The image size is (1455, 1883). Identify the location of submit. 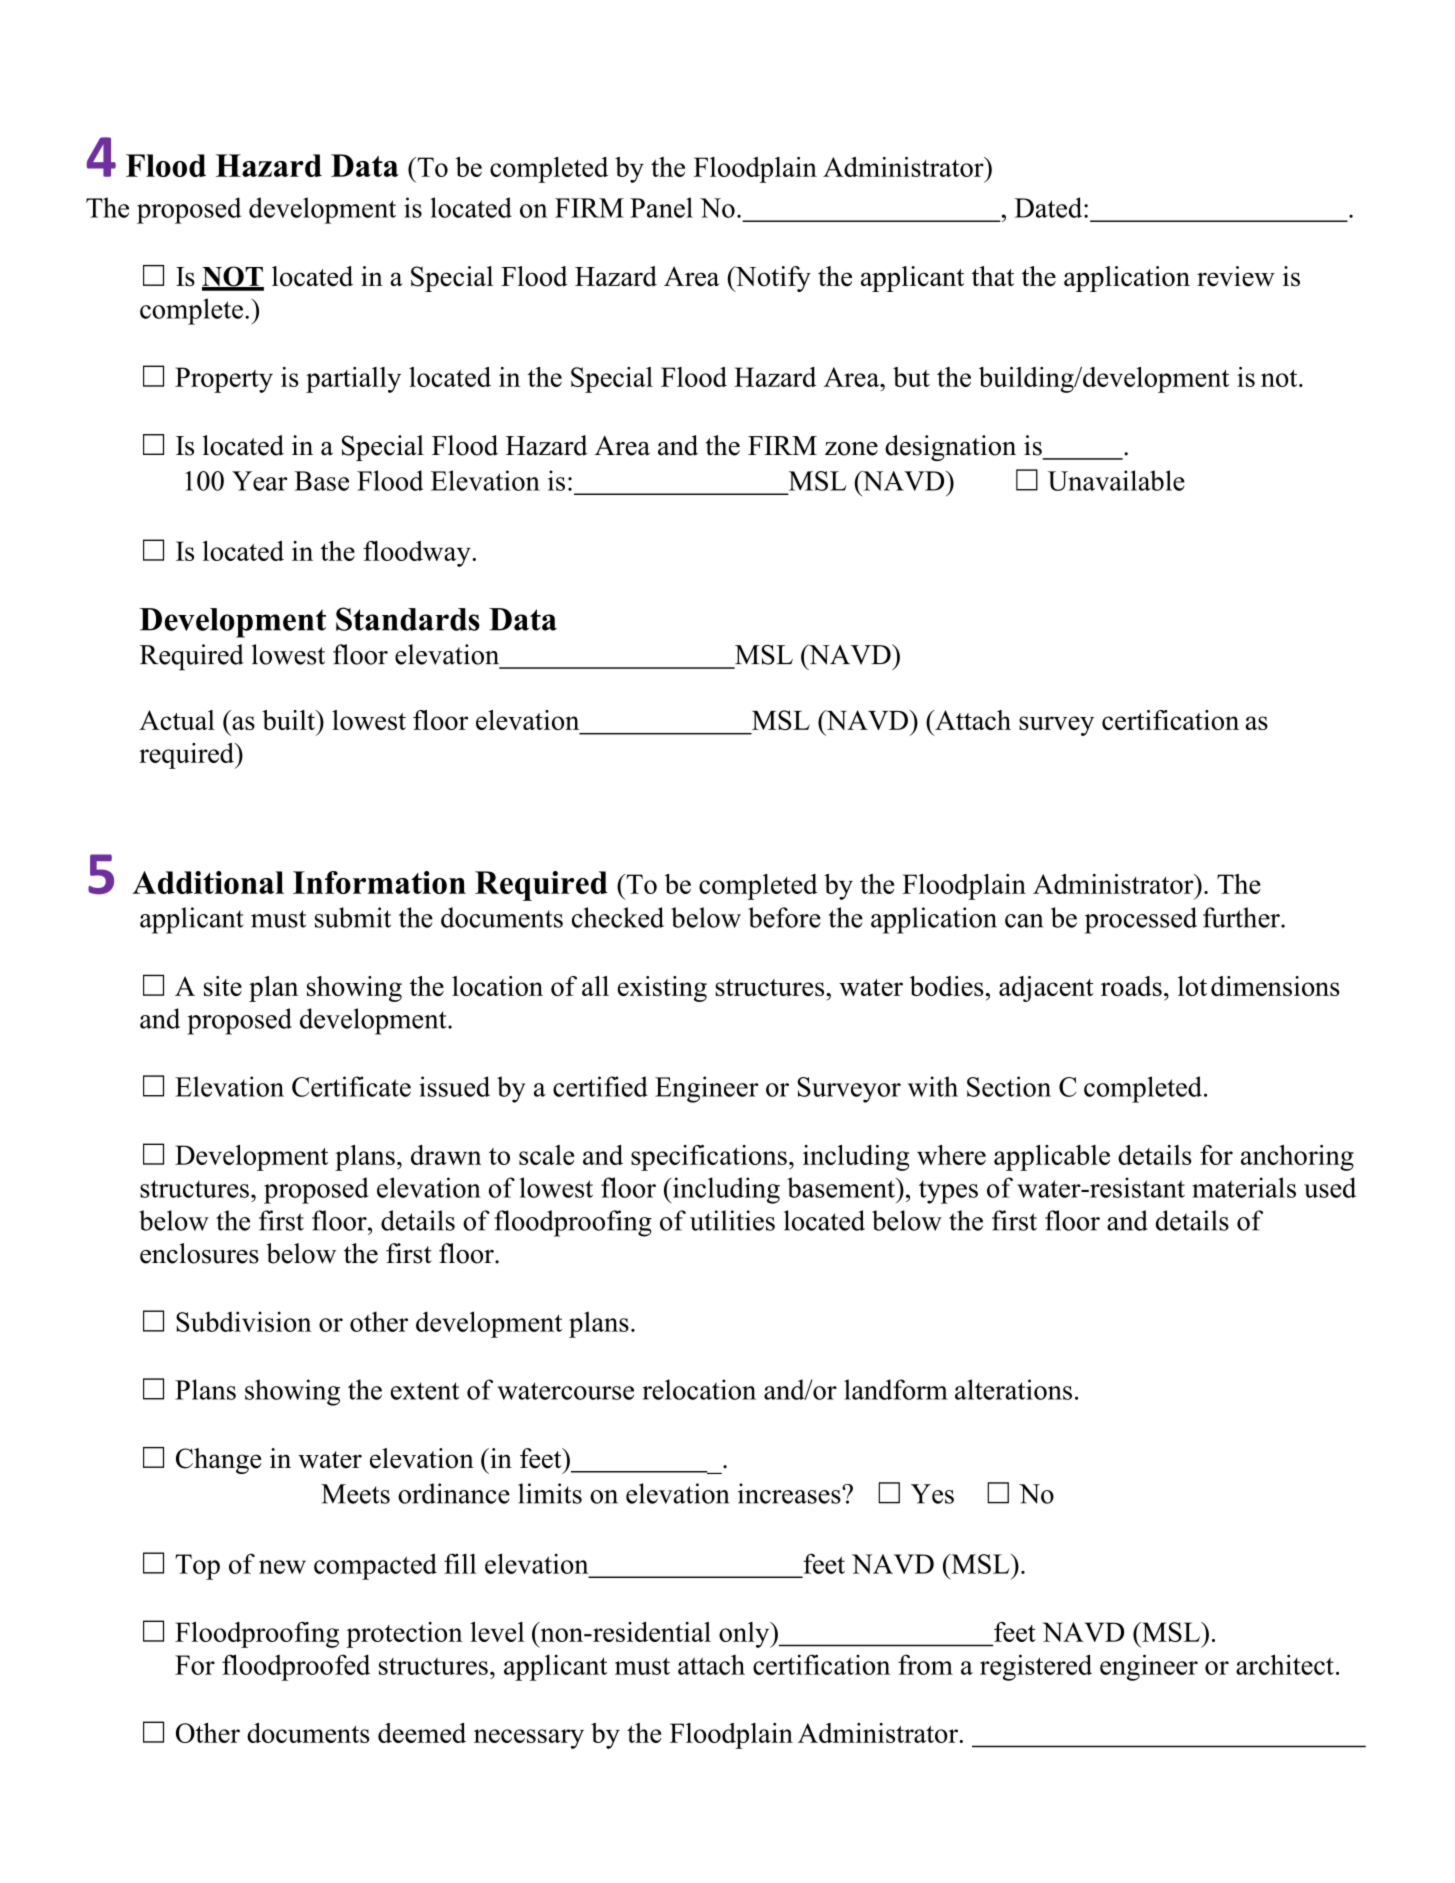
(353, 917).
